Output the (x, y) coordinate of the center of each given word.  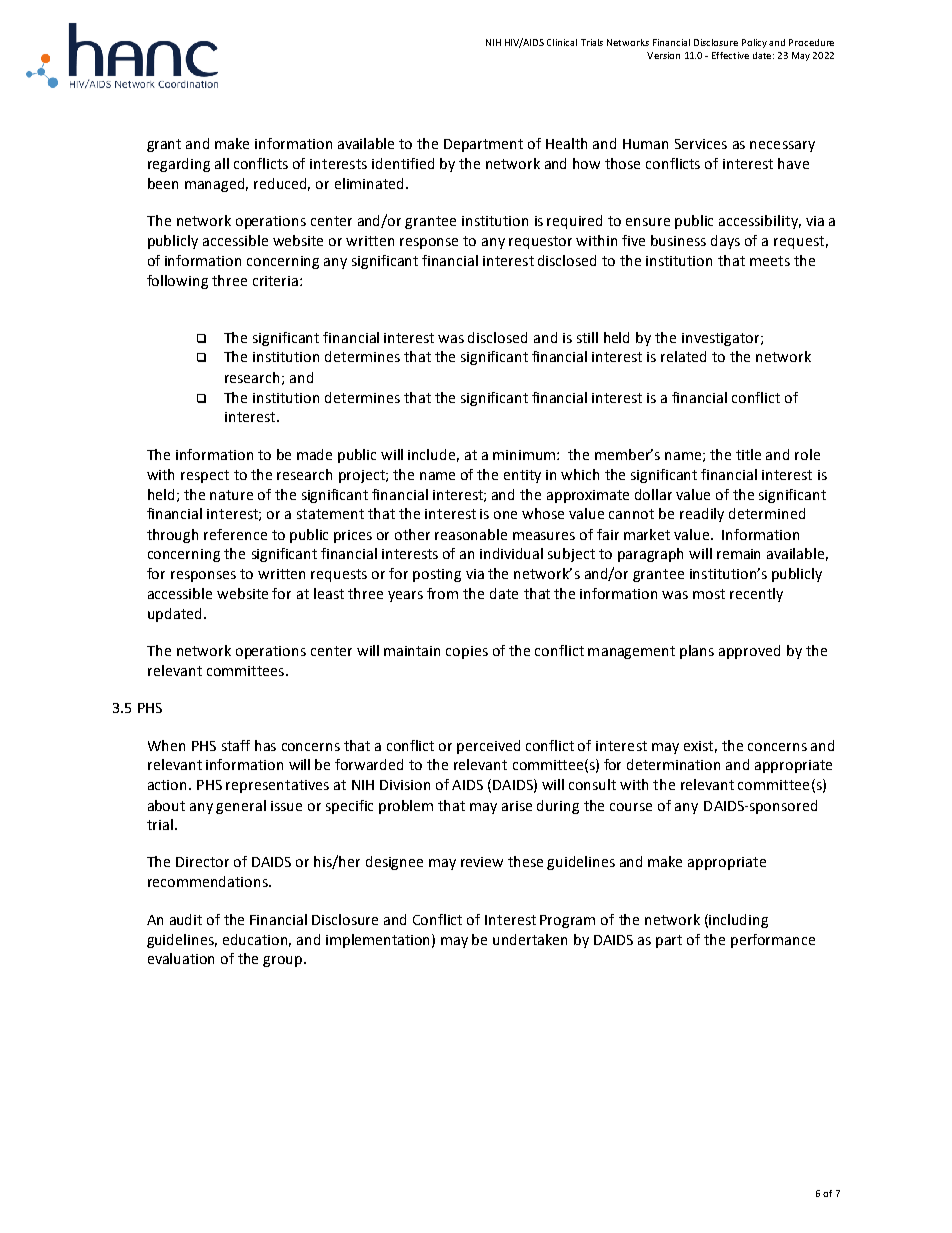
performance (773, 941)
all (222, 163)
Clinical (562, 42)
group (284, 961)
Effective (730, 55)
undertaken (530, 939)
